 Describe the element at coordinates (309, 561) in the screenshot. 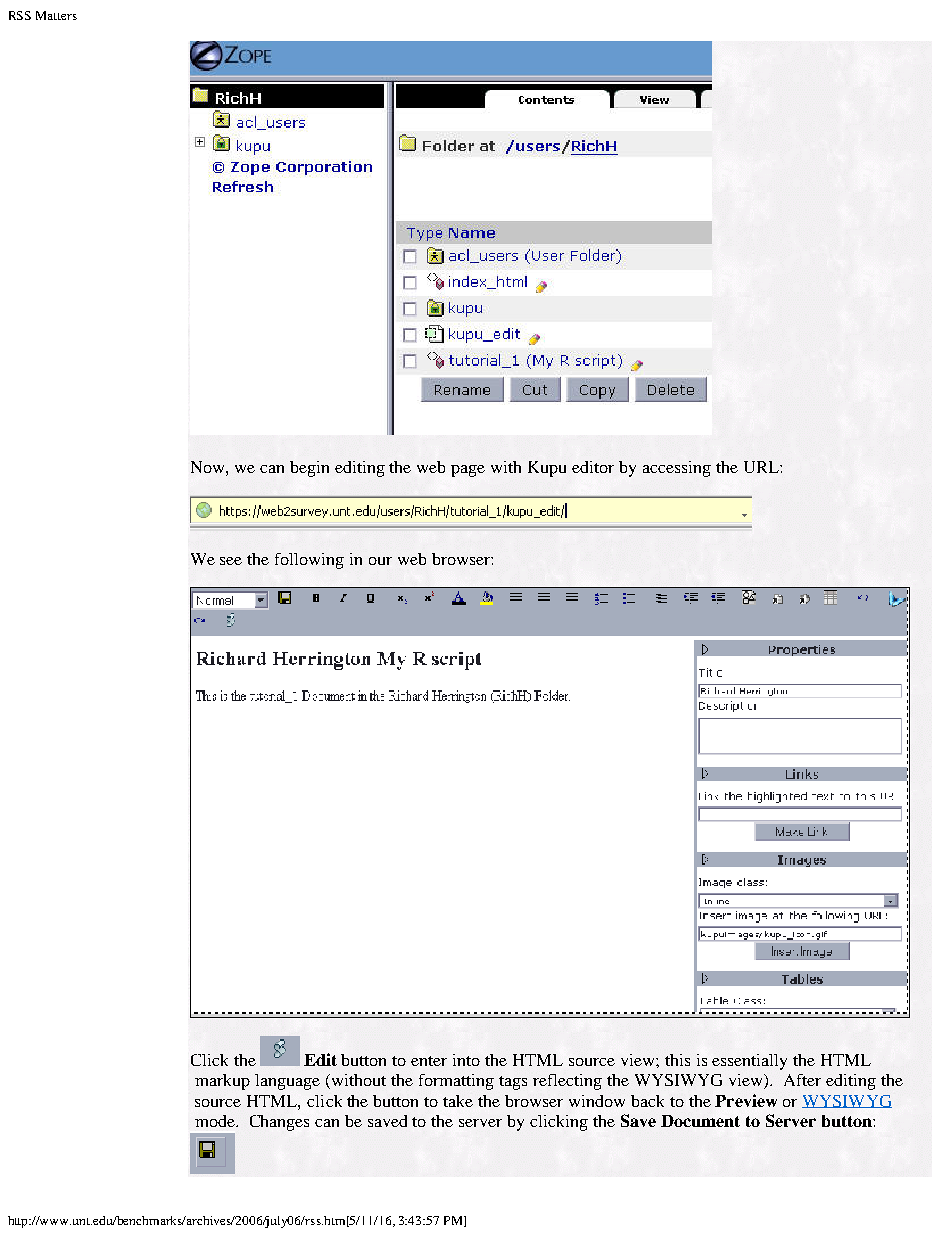

I see `following` at that location.
